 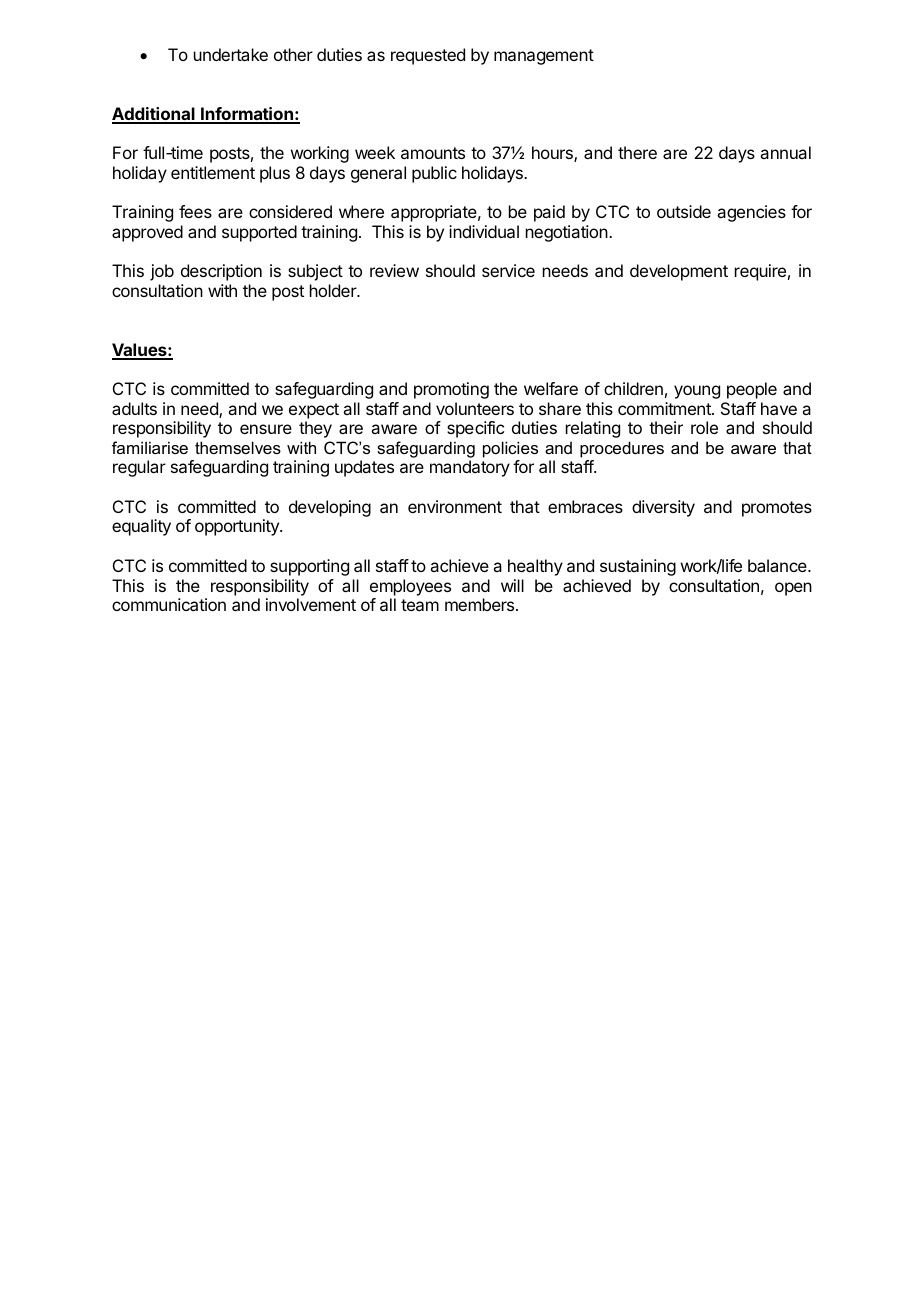 What do you see at coordinates (434, 174) in the screenshot?
I see `public` at bounding box center [434, 174].
